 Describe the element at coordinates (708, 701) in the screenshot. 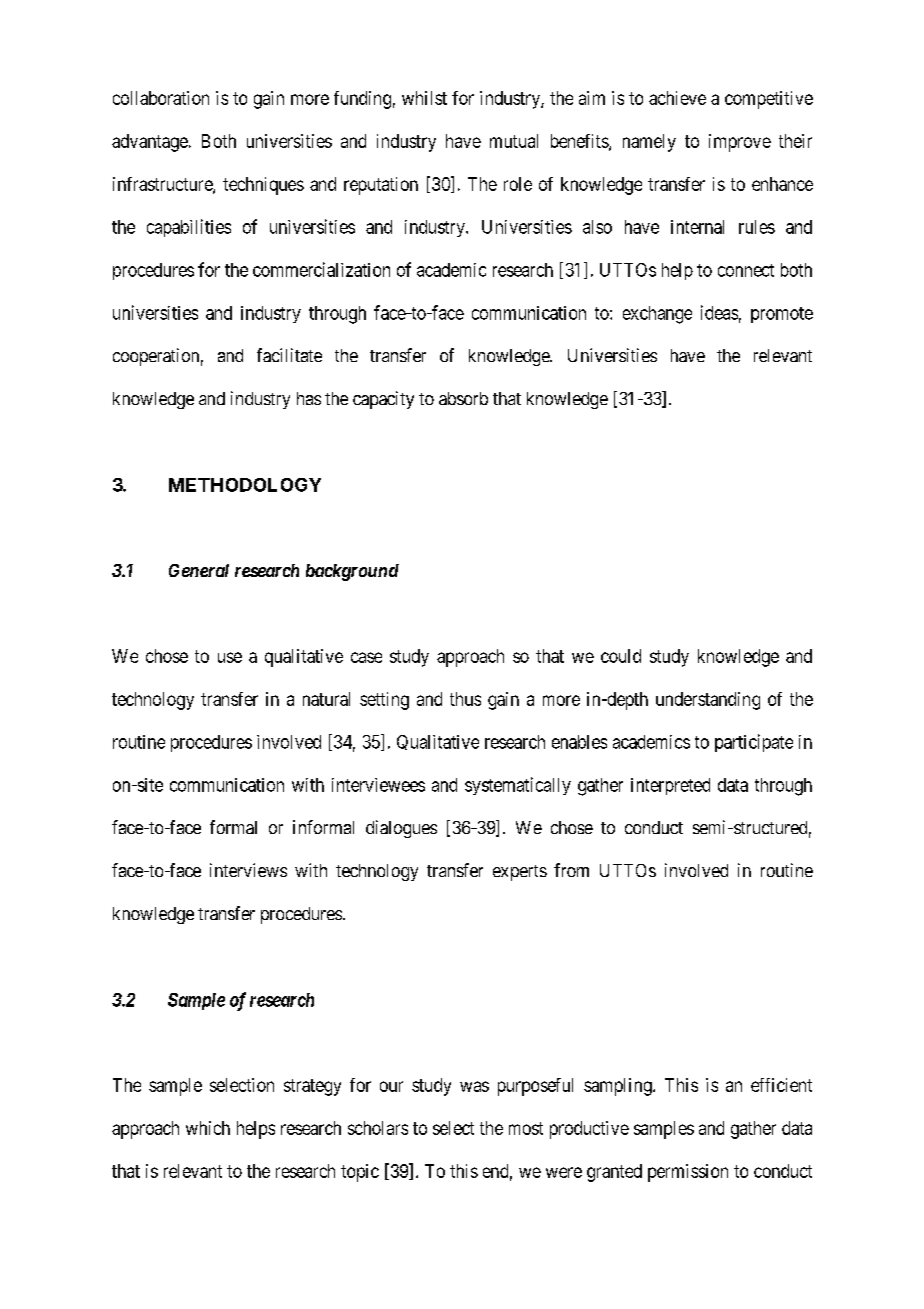

I see `understanding` at that location.
